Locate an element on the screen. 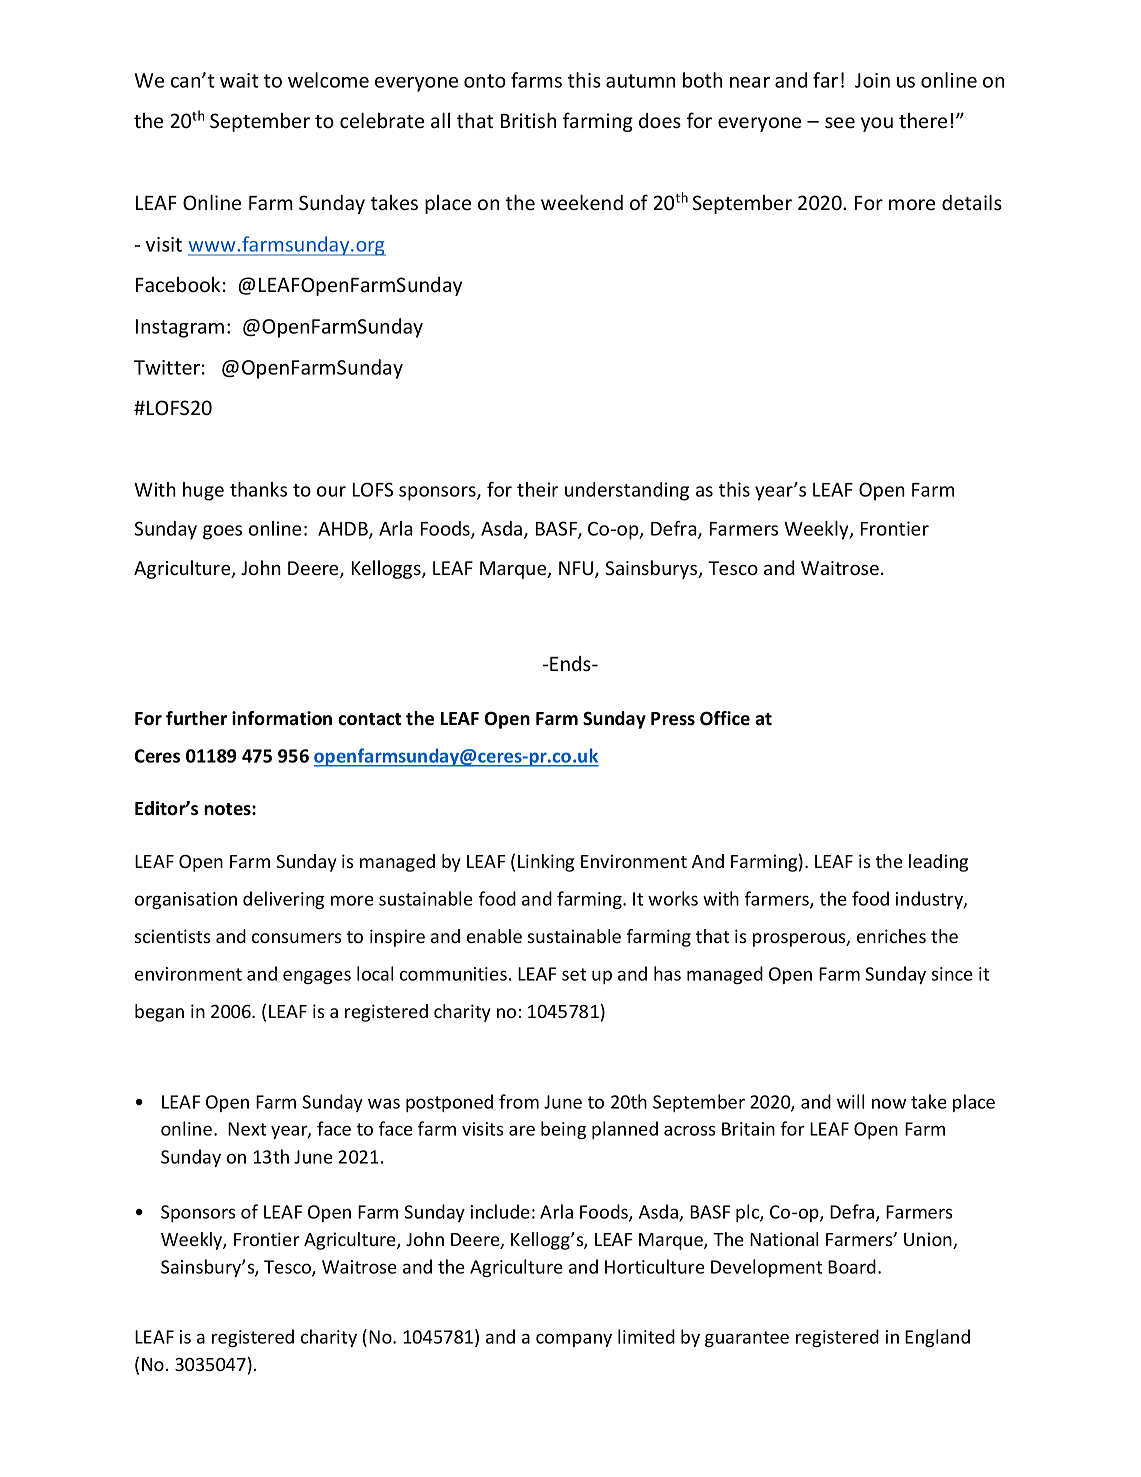  Next is located at coordinates (247, 1129).
